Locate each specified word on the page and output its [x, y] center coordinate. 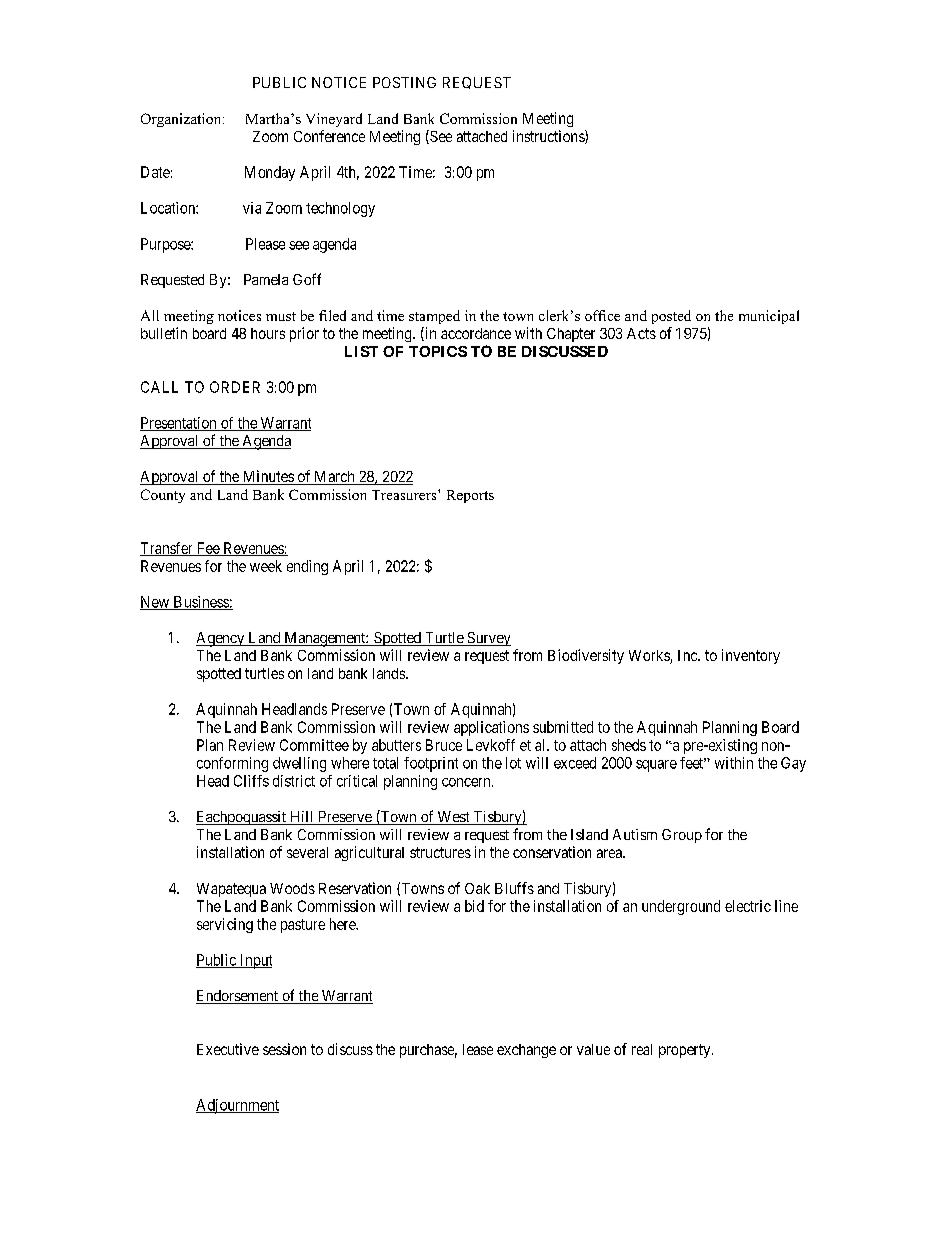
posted [671, 317]
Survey [488, 639]
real [642, 1049]
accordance [476, 333]
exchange [526, 1051]
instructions [549, 137]
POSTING [404, 82]
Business [200, 603]
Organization [182, 120]
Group [682, 836]
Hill [302, 818]
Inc [688, 655]
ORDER [235, 387]
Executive [228, 1049]
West [453, 818]
